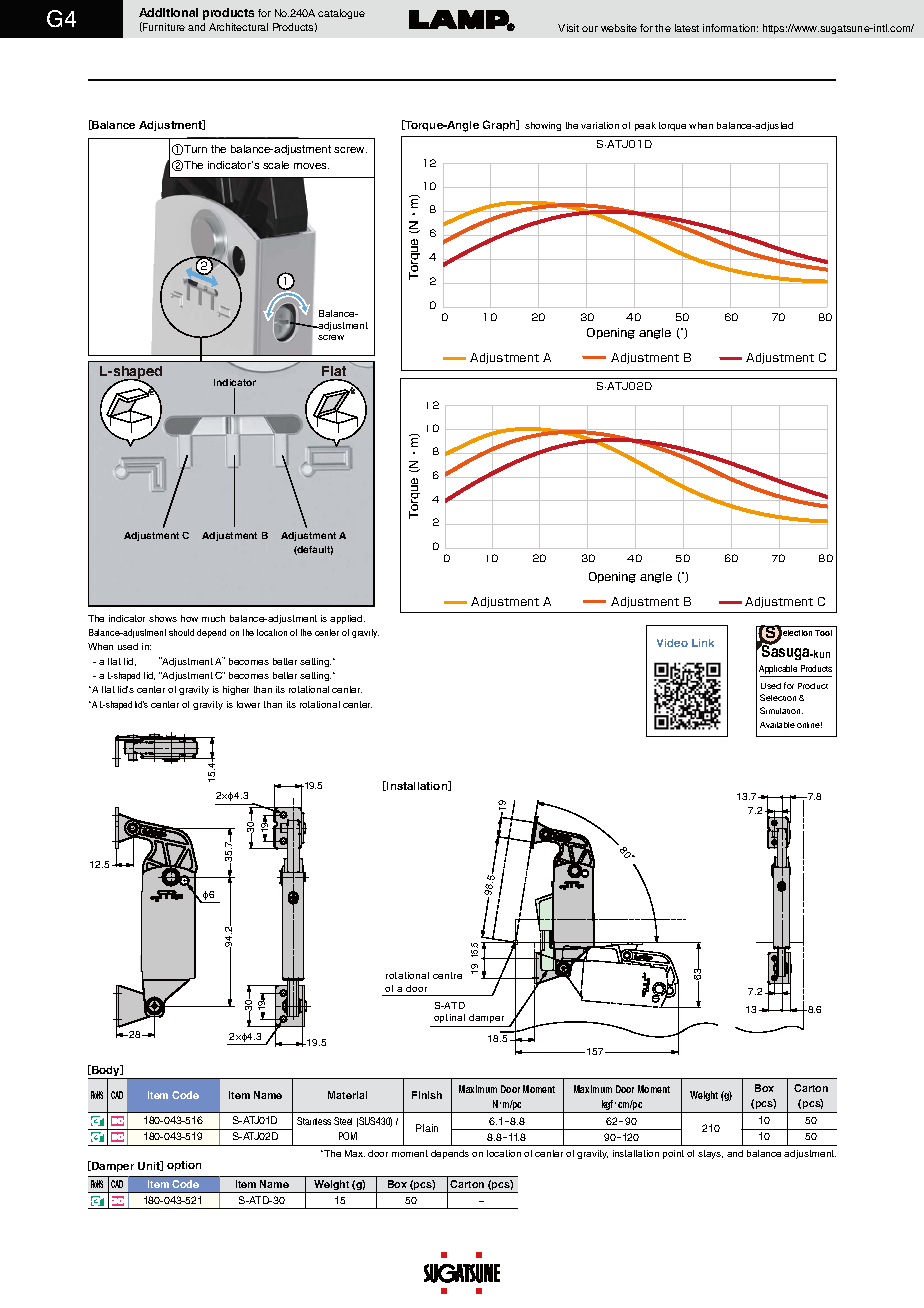 Image resolution: width=924 pixels, height=1308 pixels. Describe the element at coordinates (710, 1154) in the document. I see `stays` at that location.
